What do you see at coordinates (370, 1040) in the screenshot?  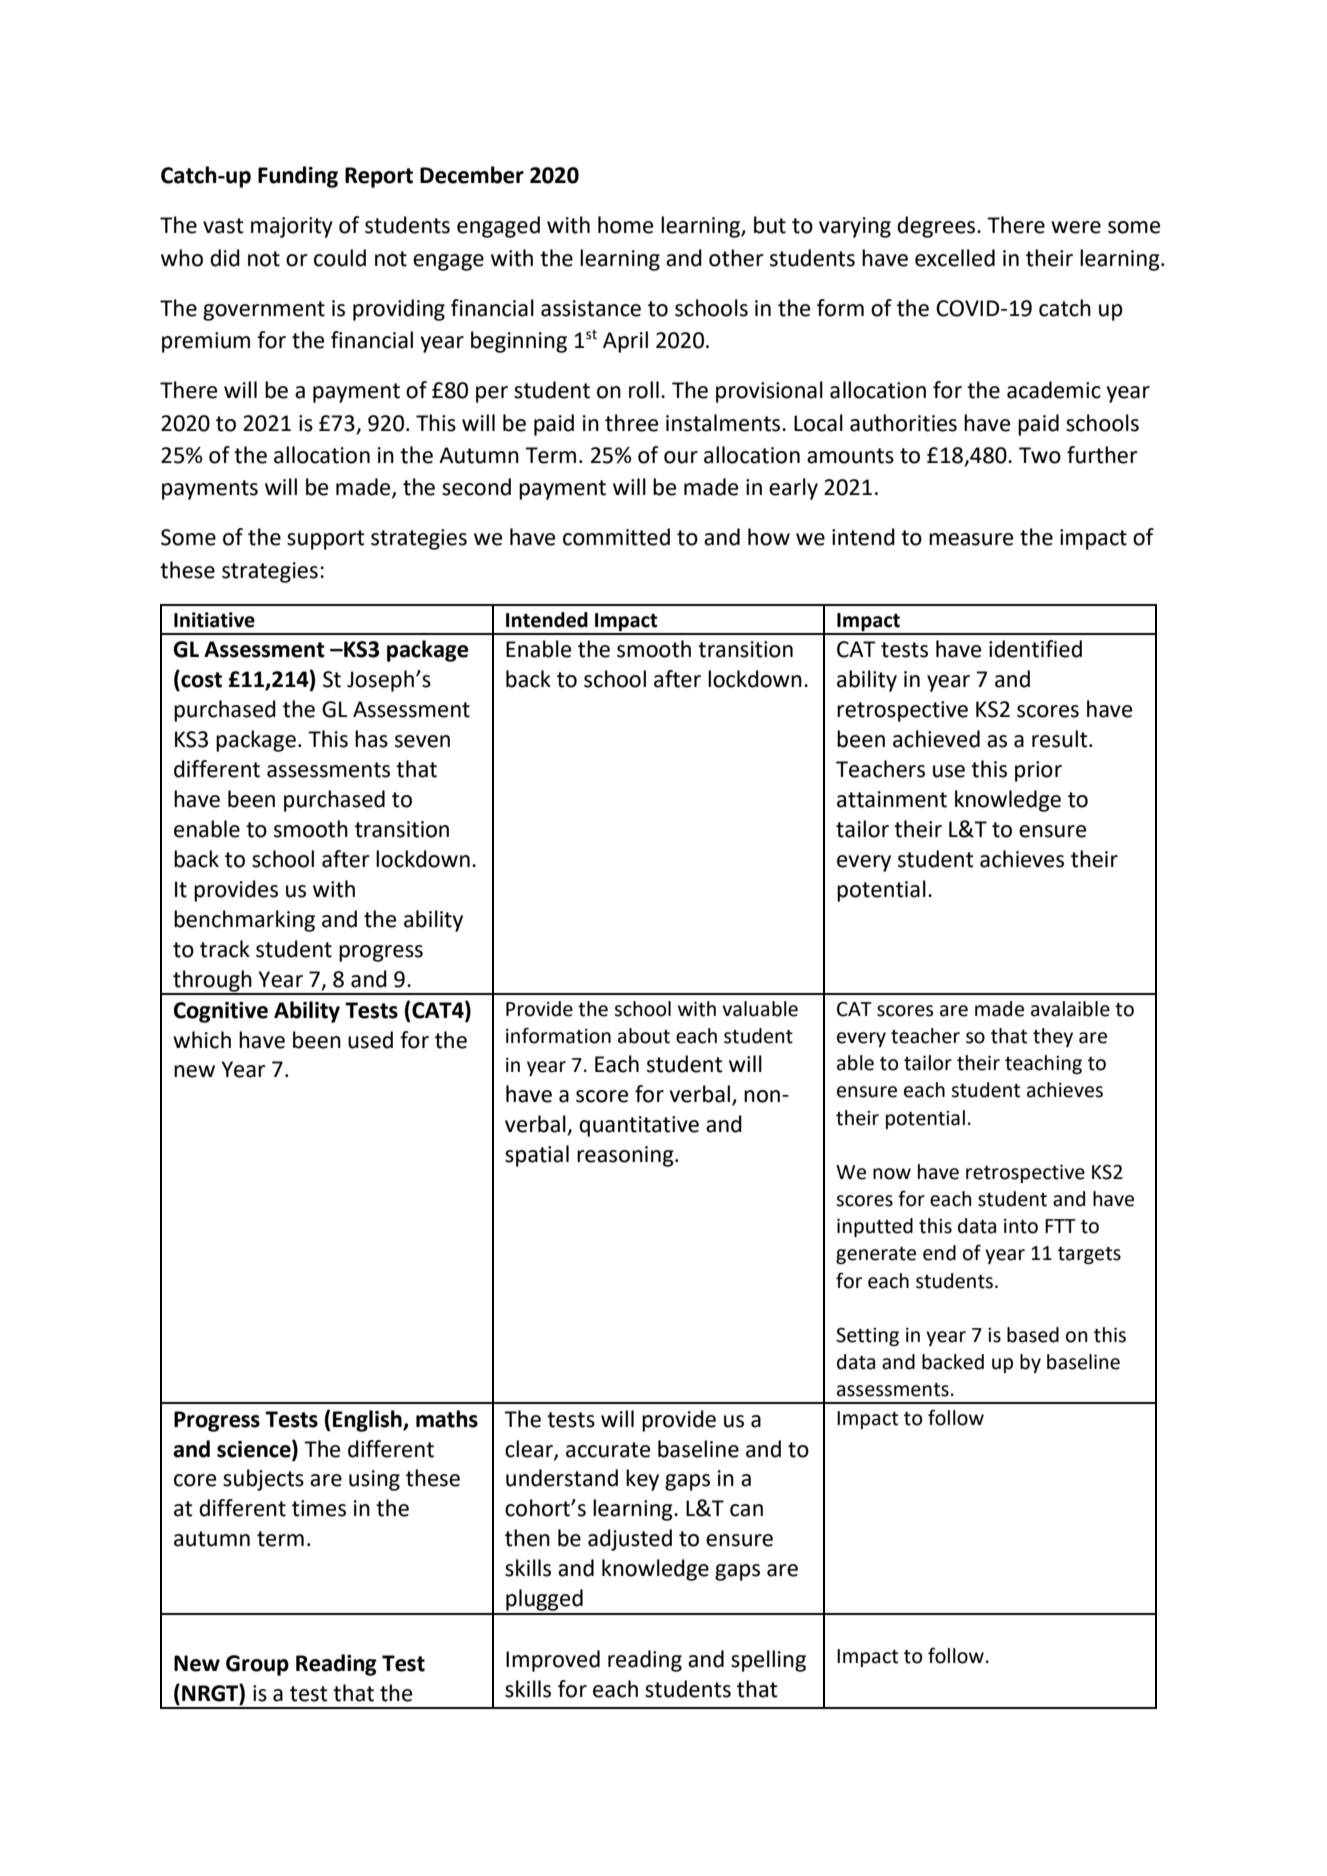 I see `used` at bounding box center [370, 1040].
